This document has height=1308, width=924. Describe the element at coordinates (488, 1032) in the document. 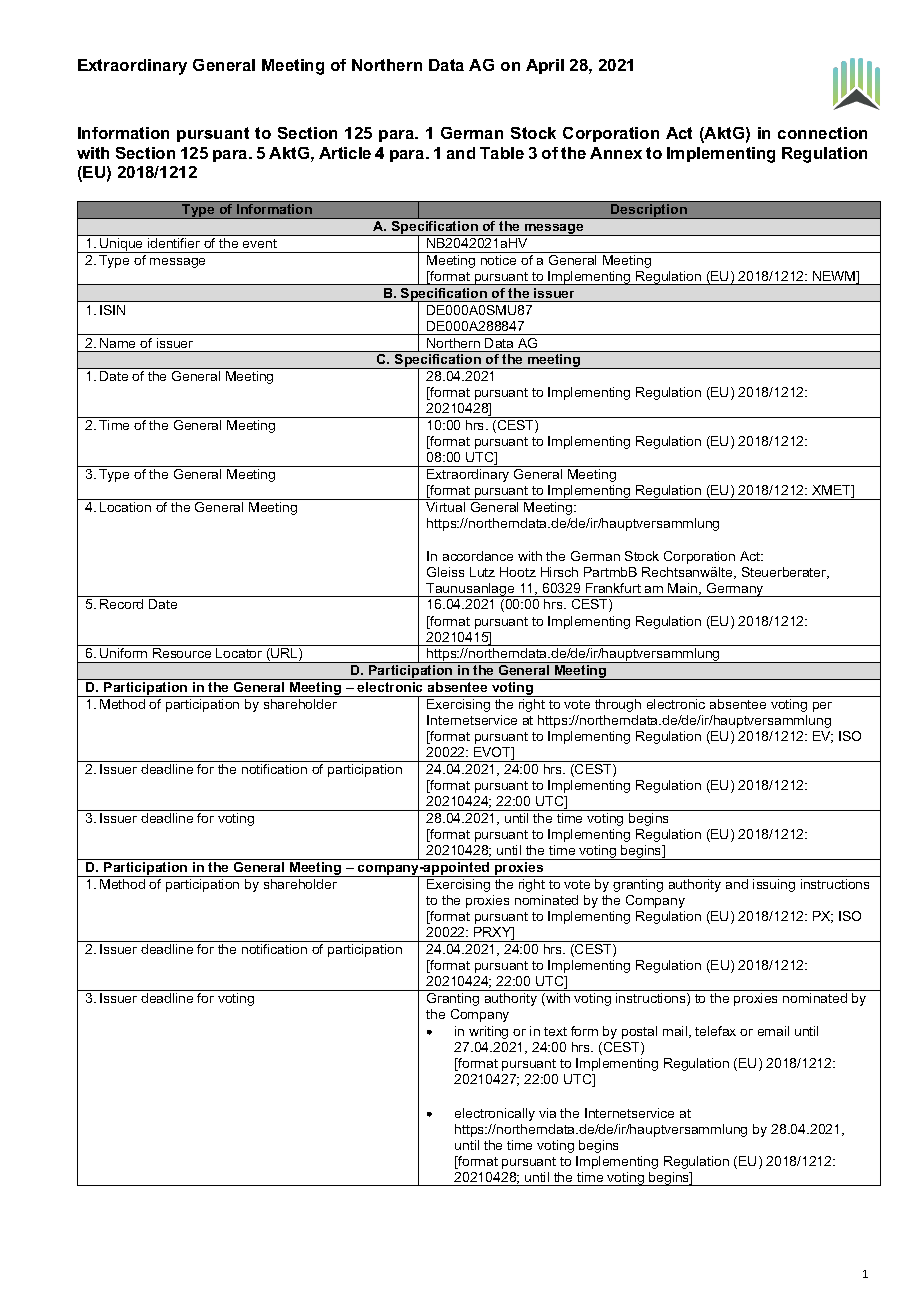

I see `writing` at that location.
